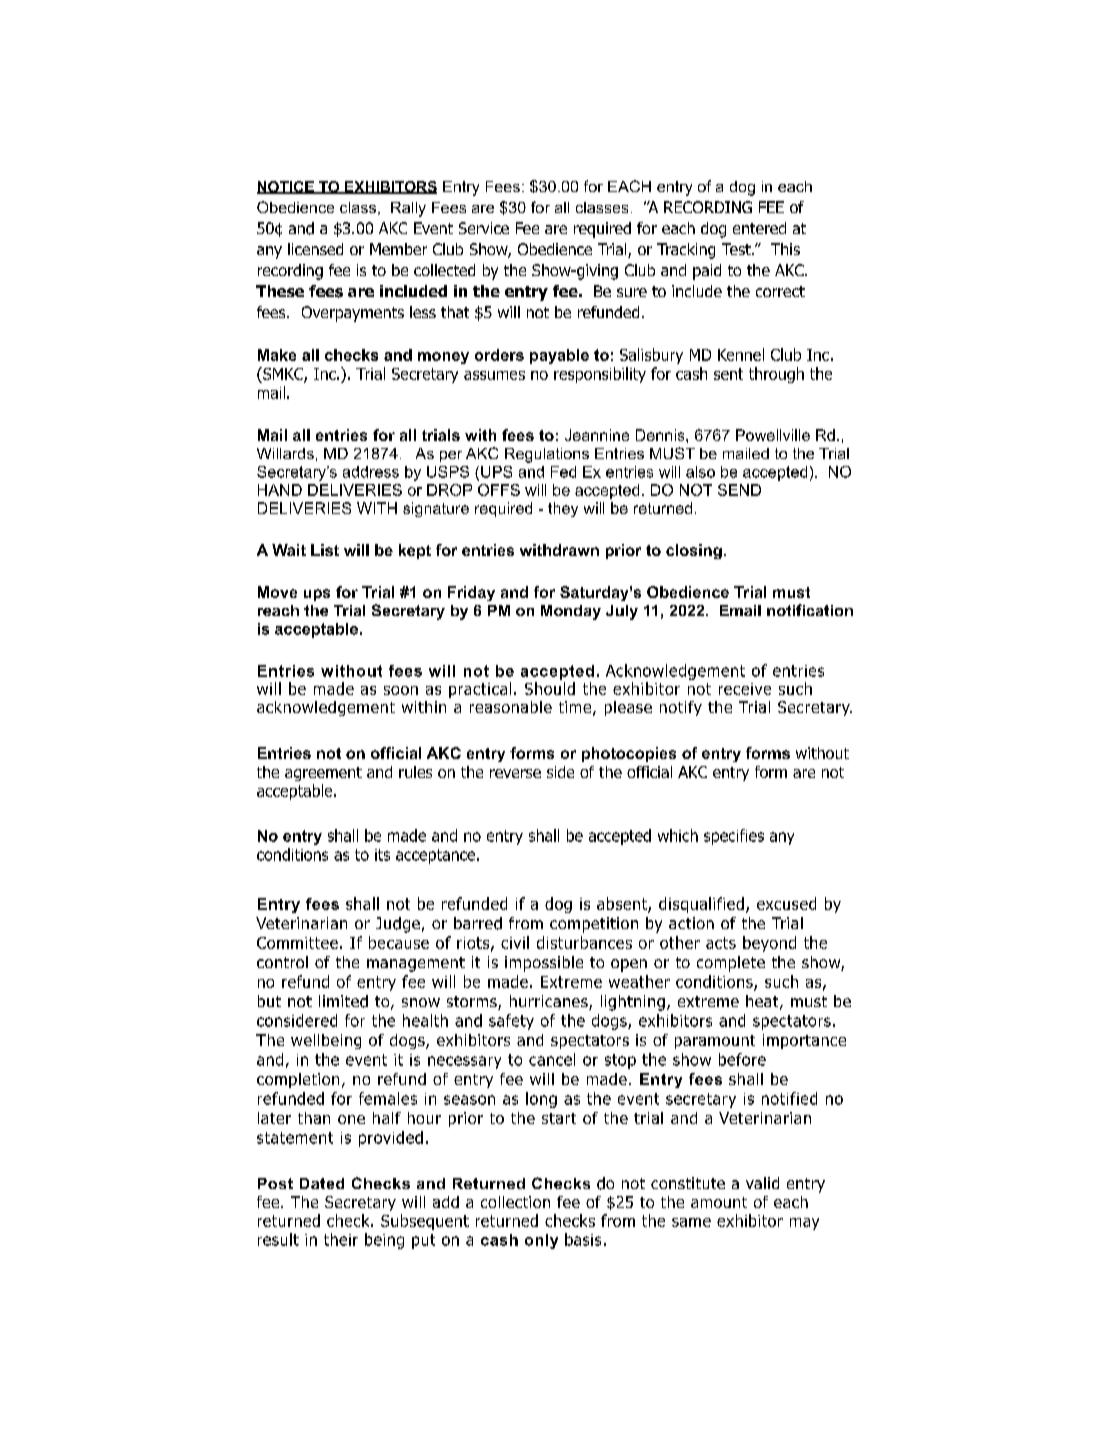  I want to click on specifies, so click(734, 837).
